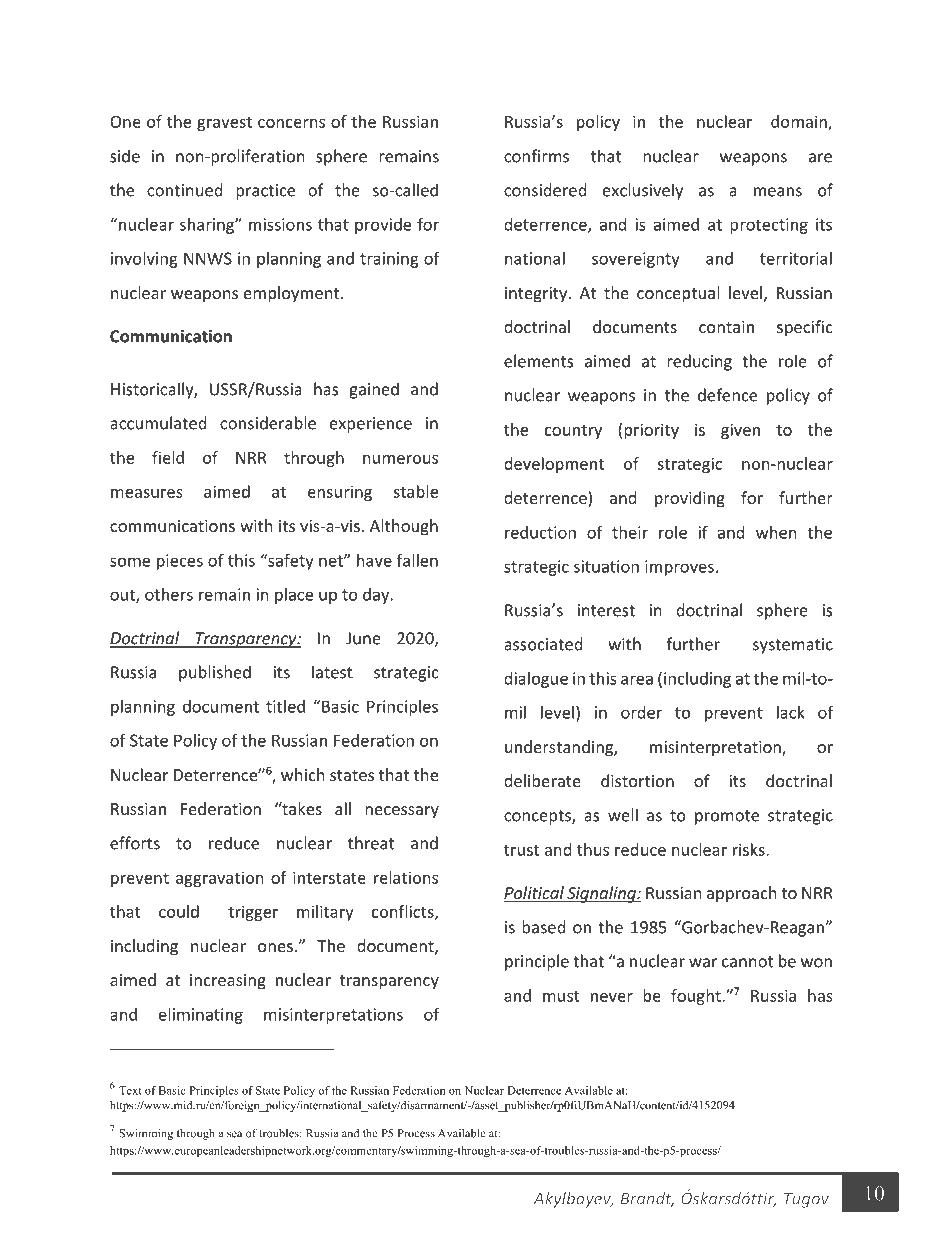 Image resolution: width=952 pixels, height=1233 pixels. What do you see at coordinates (201, 1016) in the screenshot?
I see `eliminating` at bounding box center [201, 1016].
